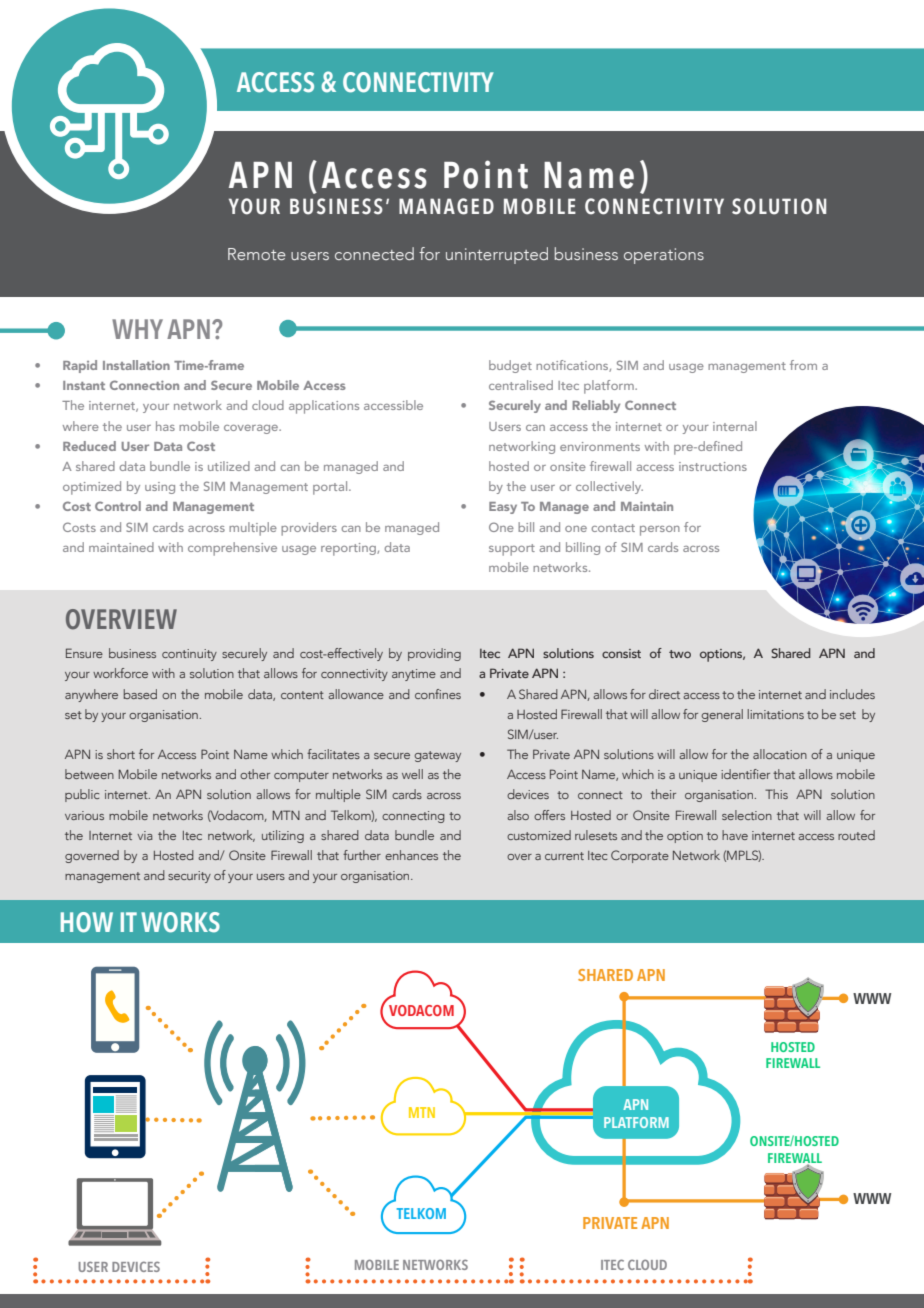  I want to click on Remote, so click(257, 254).
